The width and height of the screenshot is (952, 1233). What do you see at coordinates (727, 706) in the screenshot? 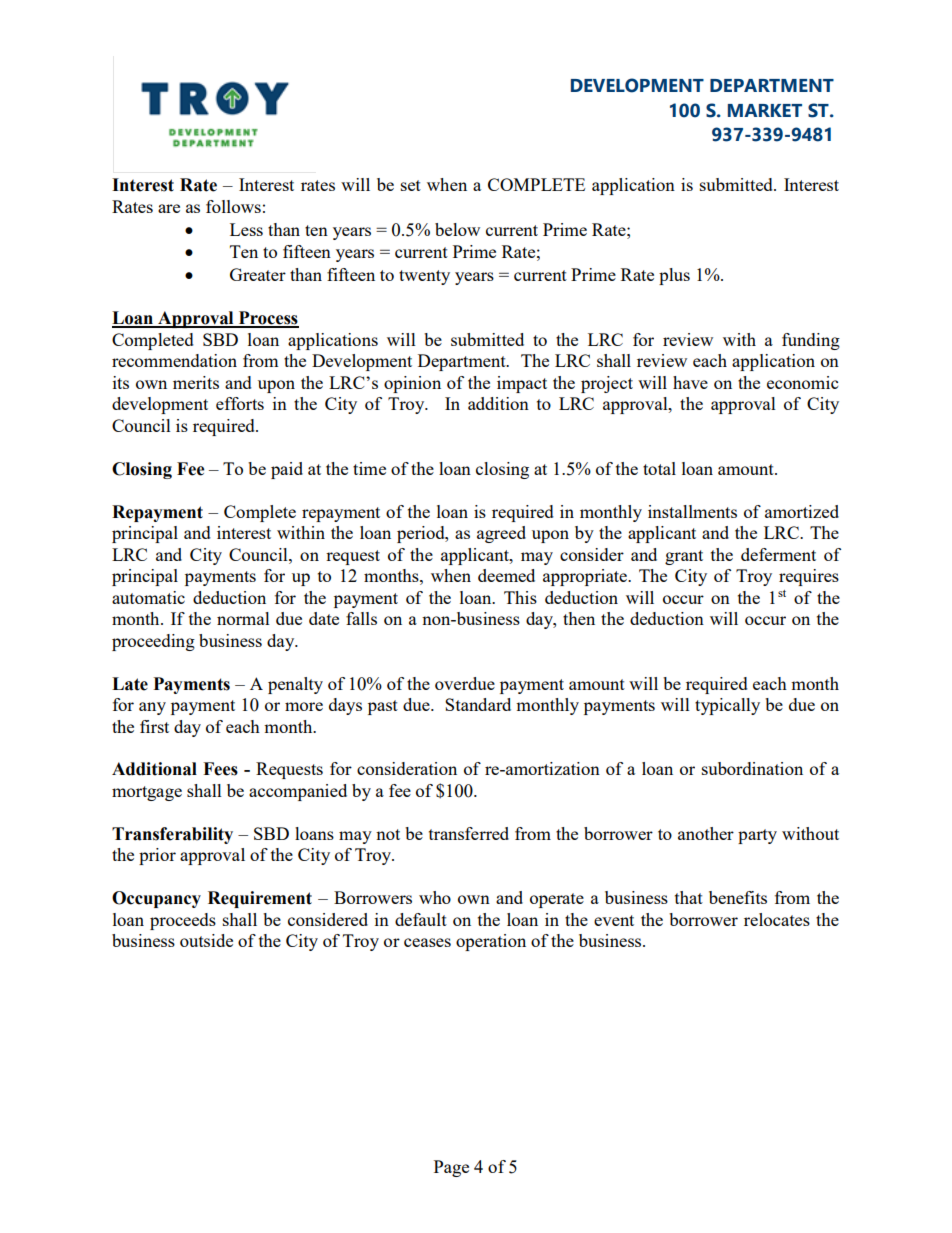
I see `typically` at bounding box center [727, 706].
